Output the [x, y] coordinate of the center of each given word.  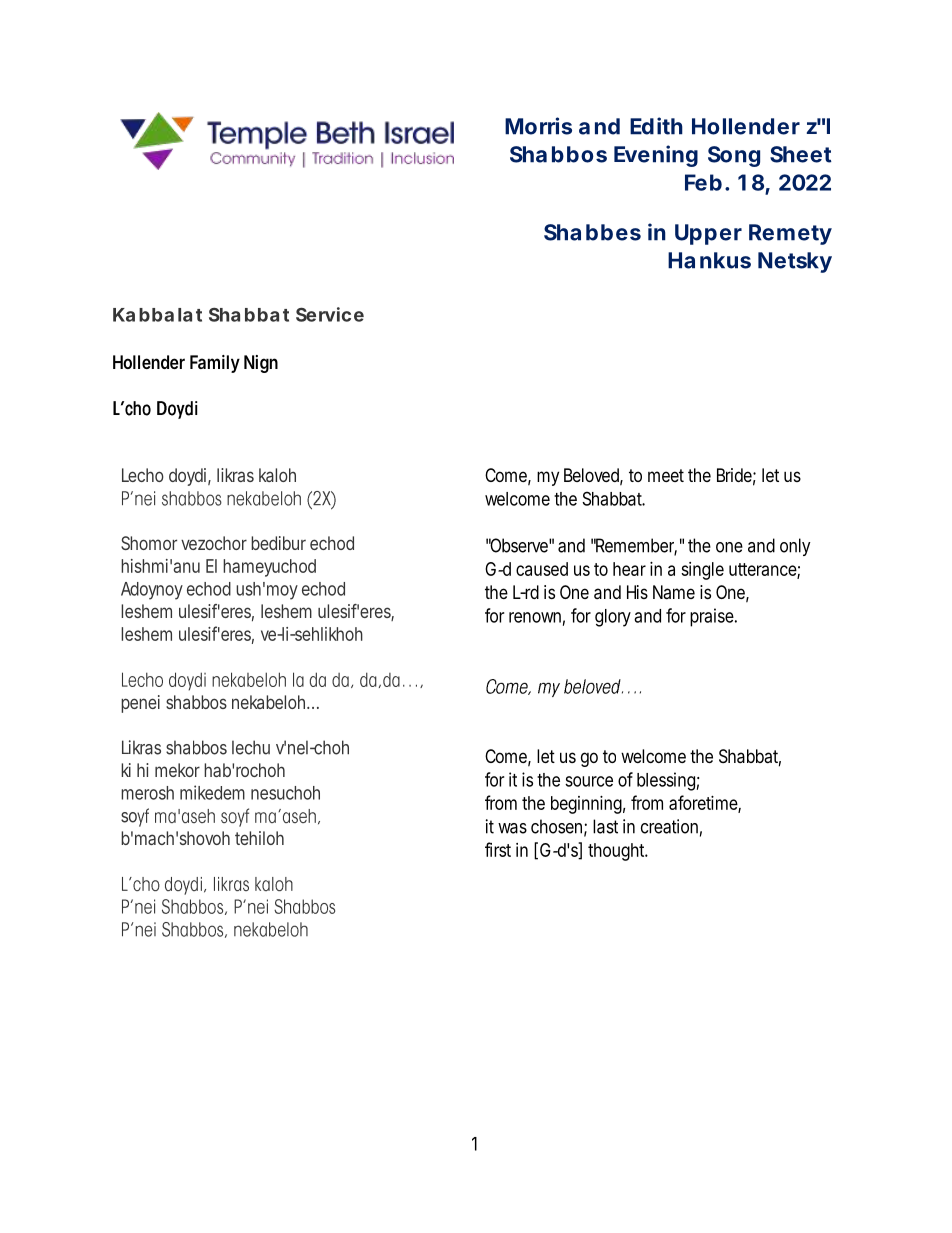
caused [542, 569]
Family [215, 364]
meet [666, 475]
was [512, 828]
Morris [538, 126]
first [498, 849]
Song [734, 156]
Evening [656, 156]
